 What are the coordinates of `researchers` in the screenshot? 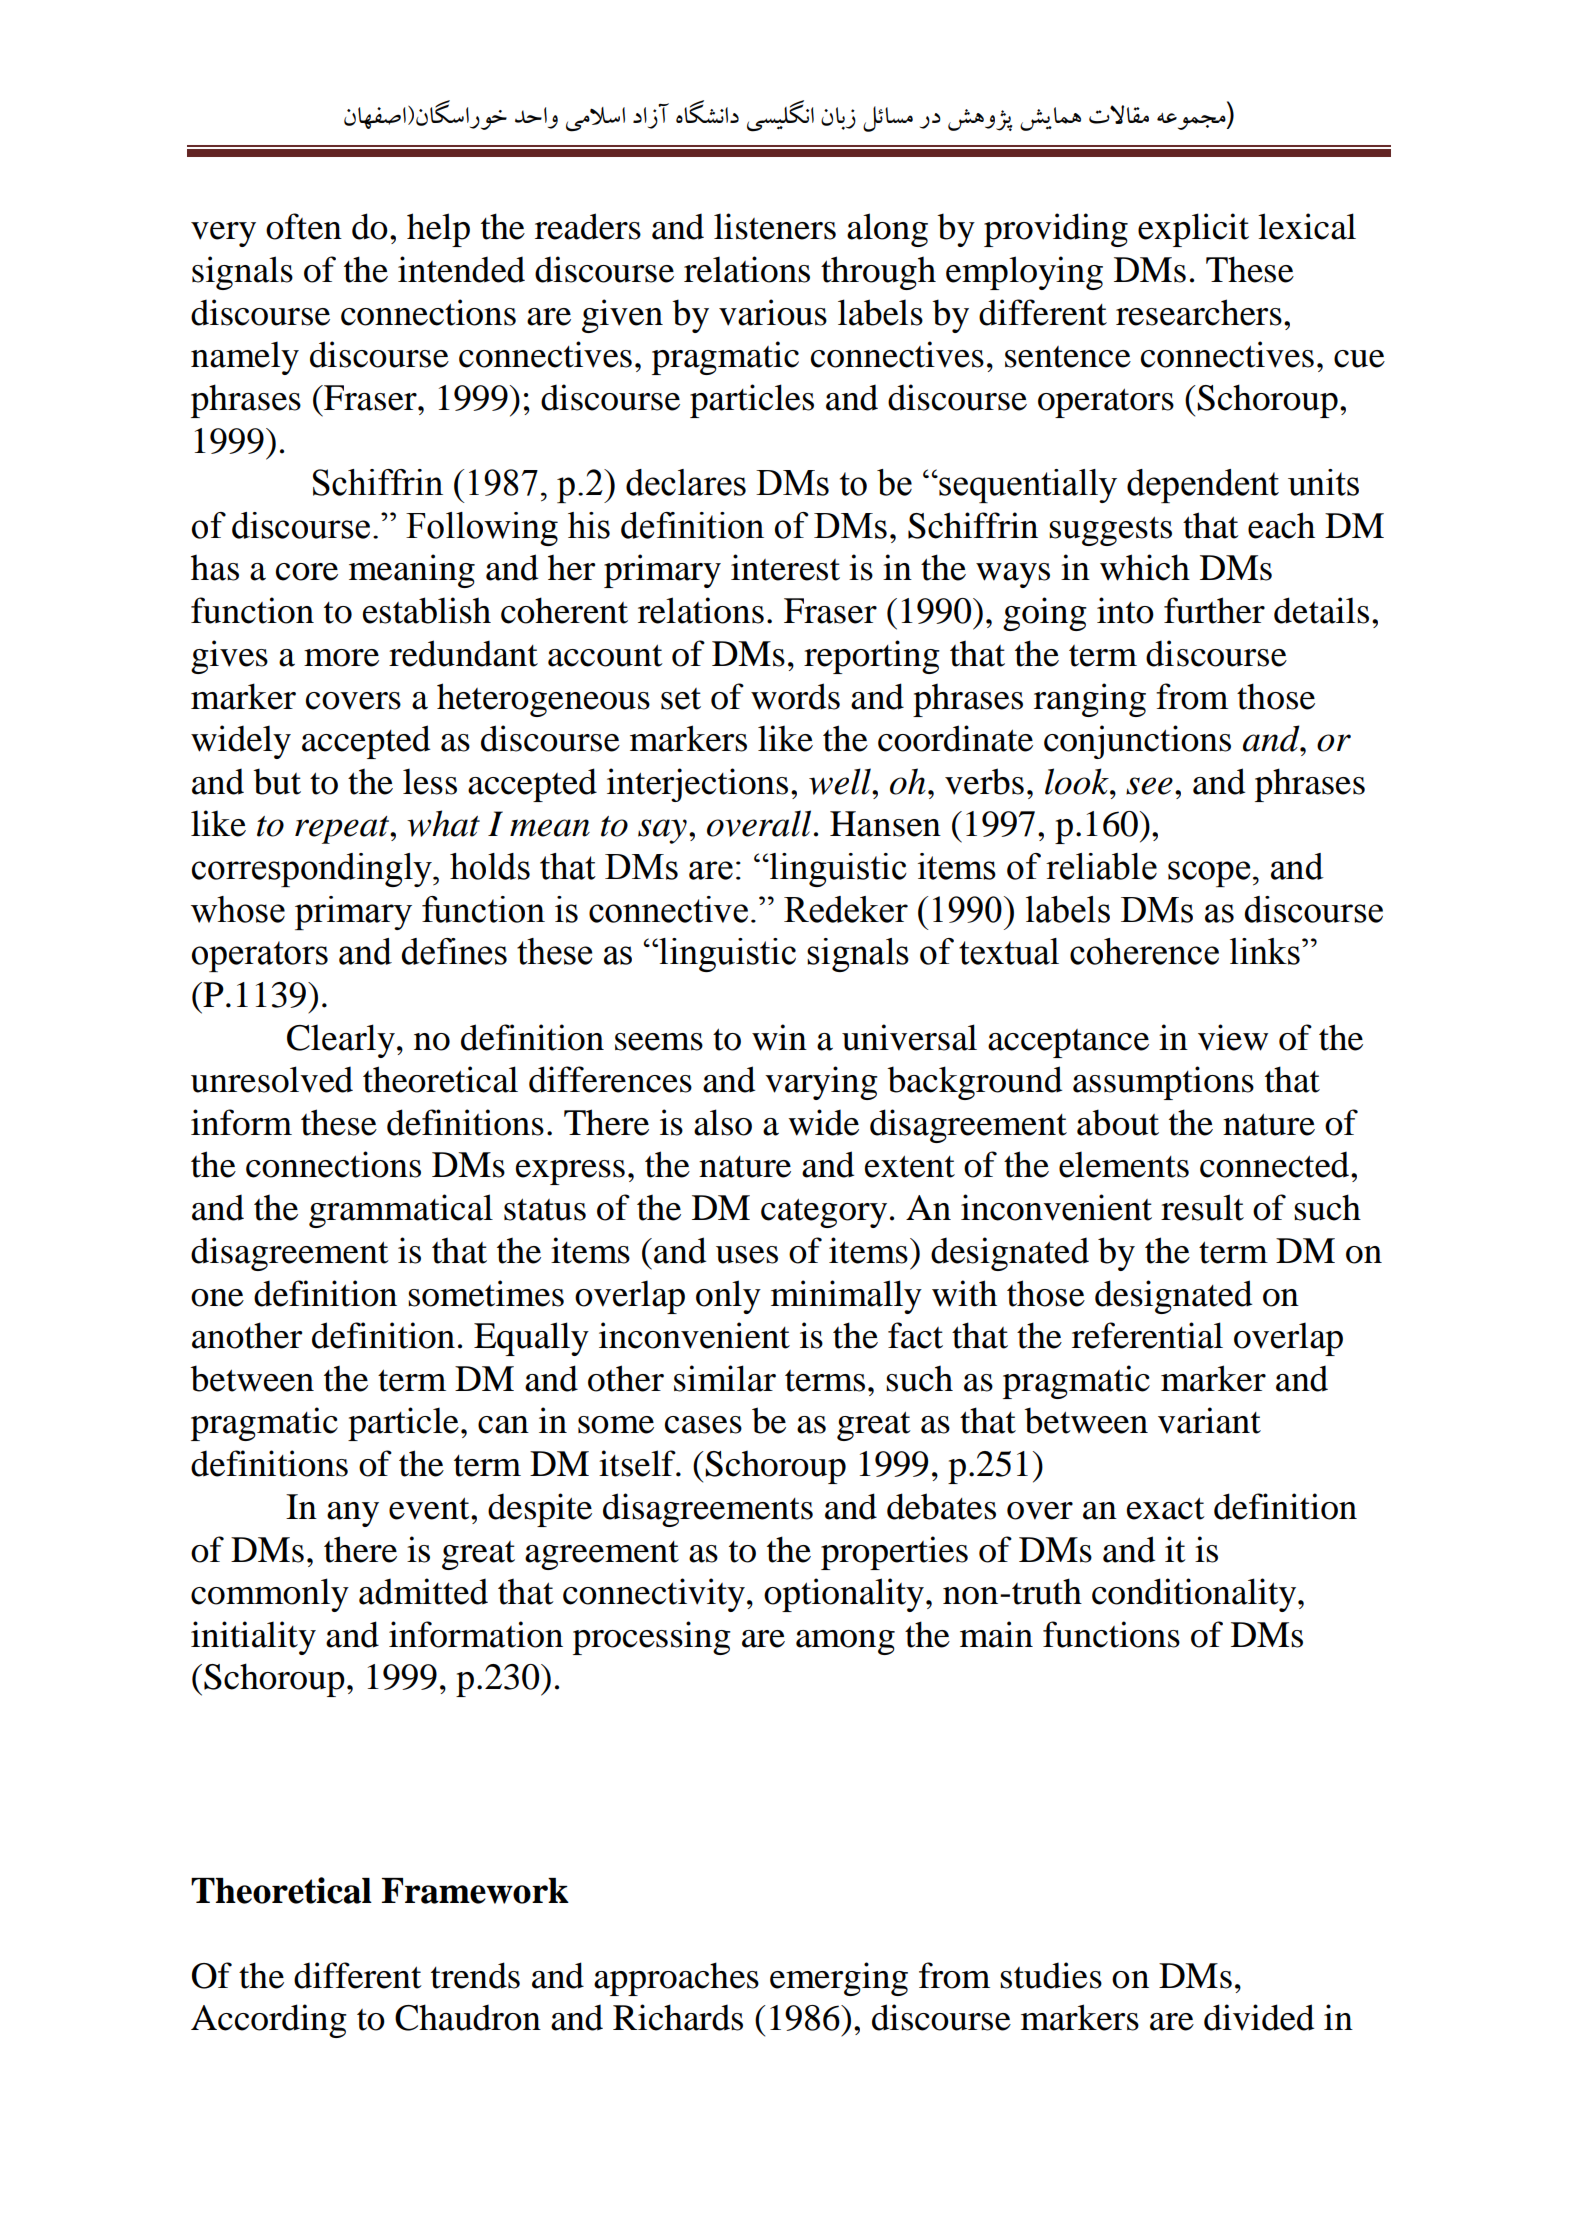 It's located at (1199, 312).
